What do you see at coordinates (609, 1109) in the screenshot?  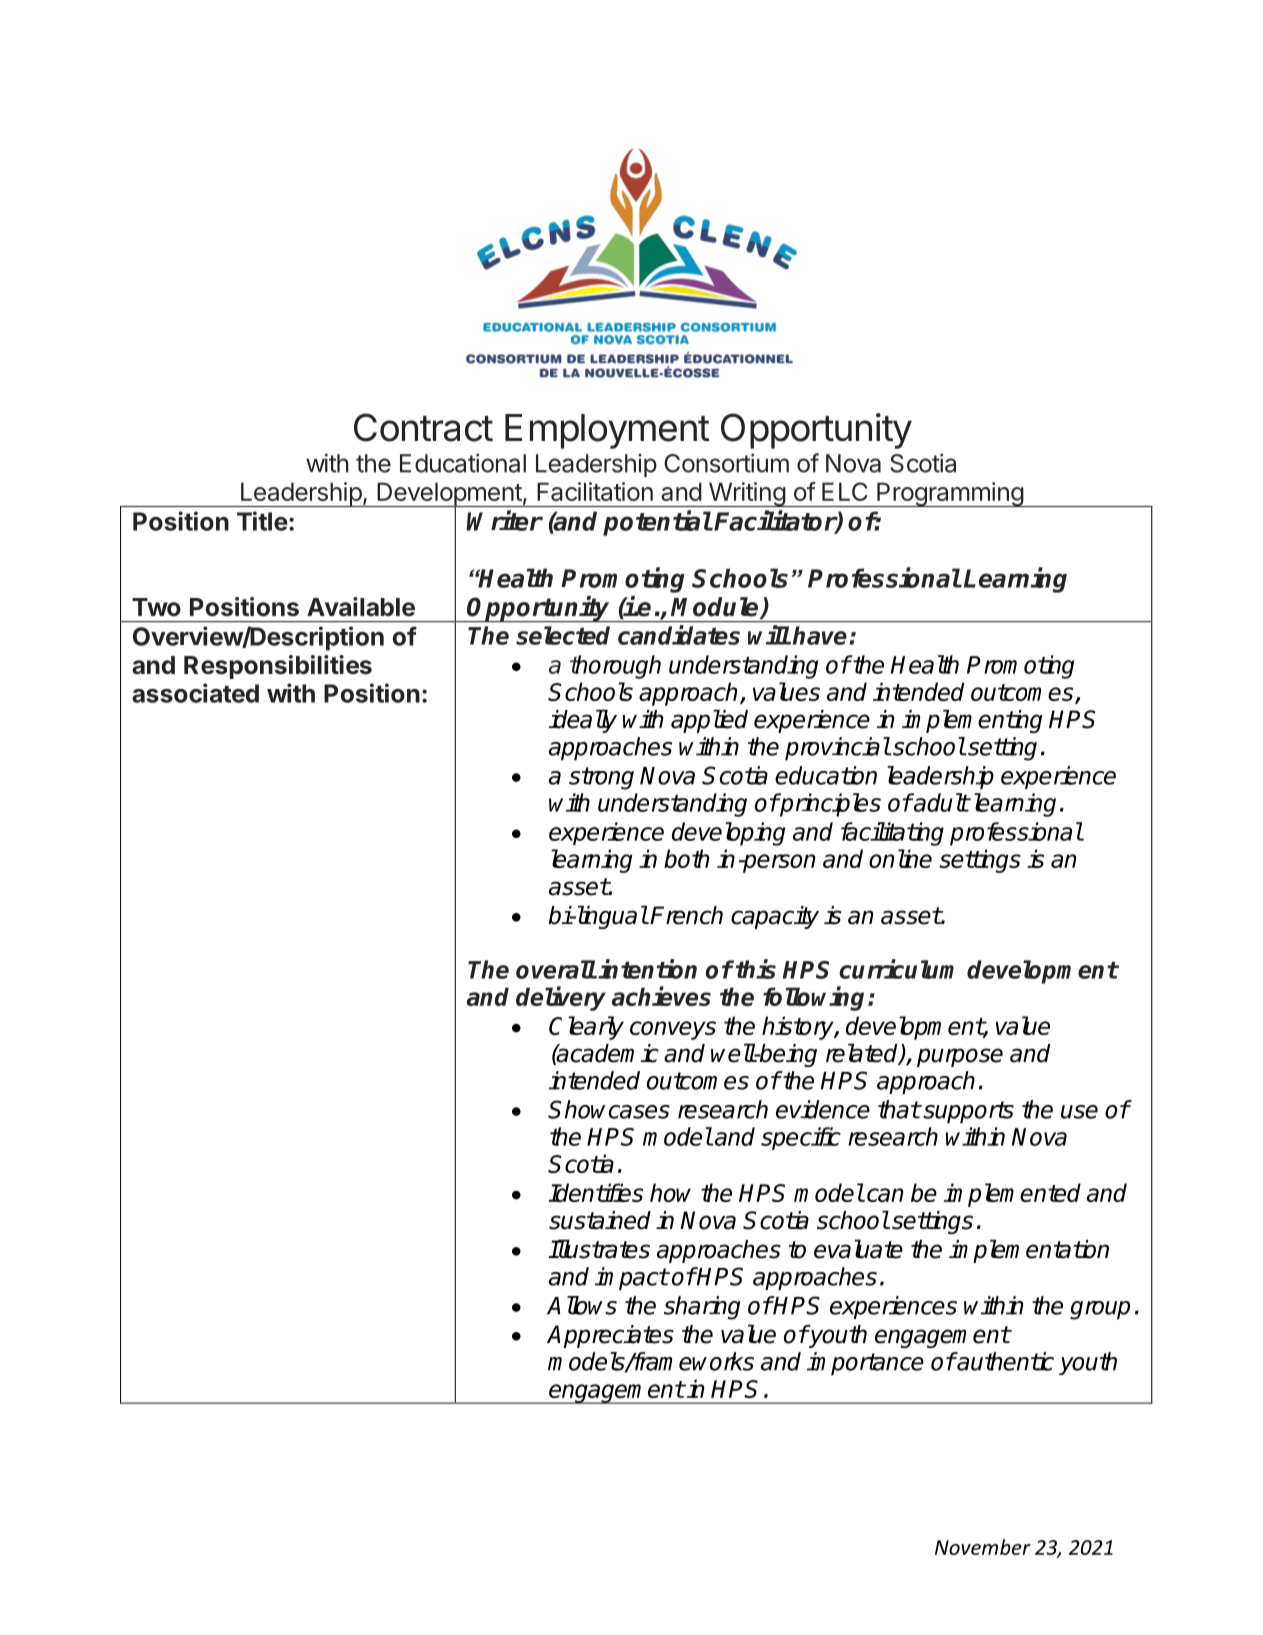 I see `Showcases` at bounding box center [609, 1109].
